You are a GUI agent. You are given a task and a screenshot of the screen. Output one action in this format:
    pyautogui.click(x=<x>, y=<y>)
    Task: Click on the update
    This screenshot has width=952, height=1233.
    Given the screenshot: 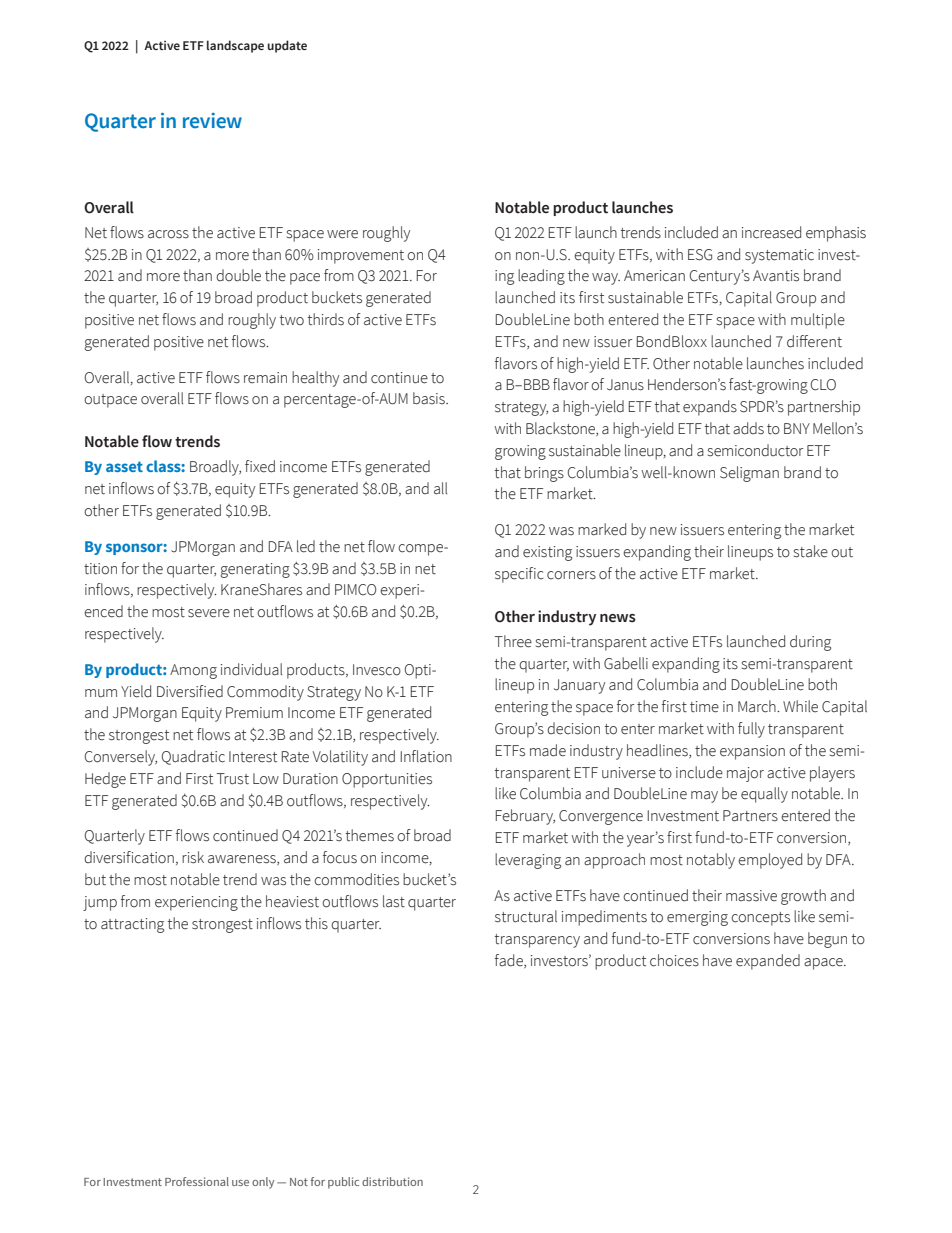 What is the action you would take?
    pyautogui.click(x=287, y=46)
